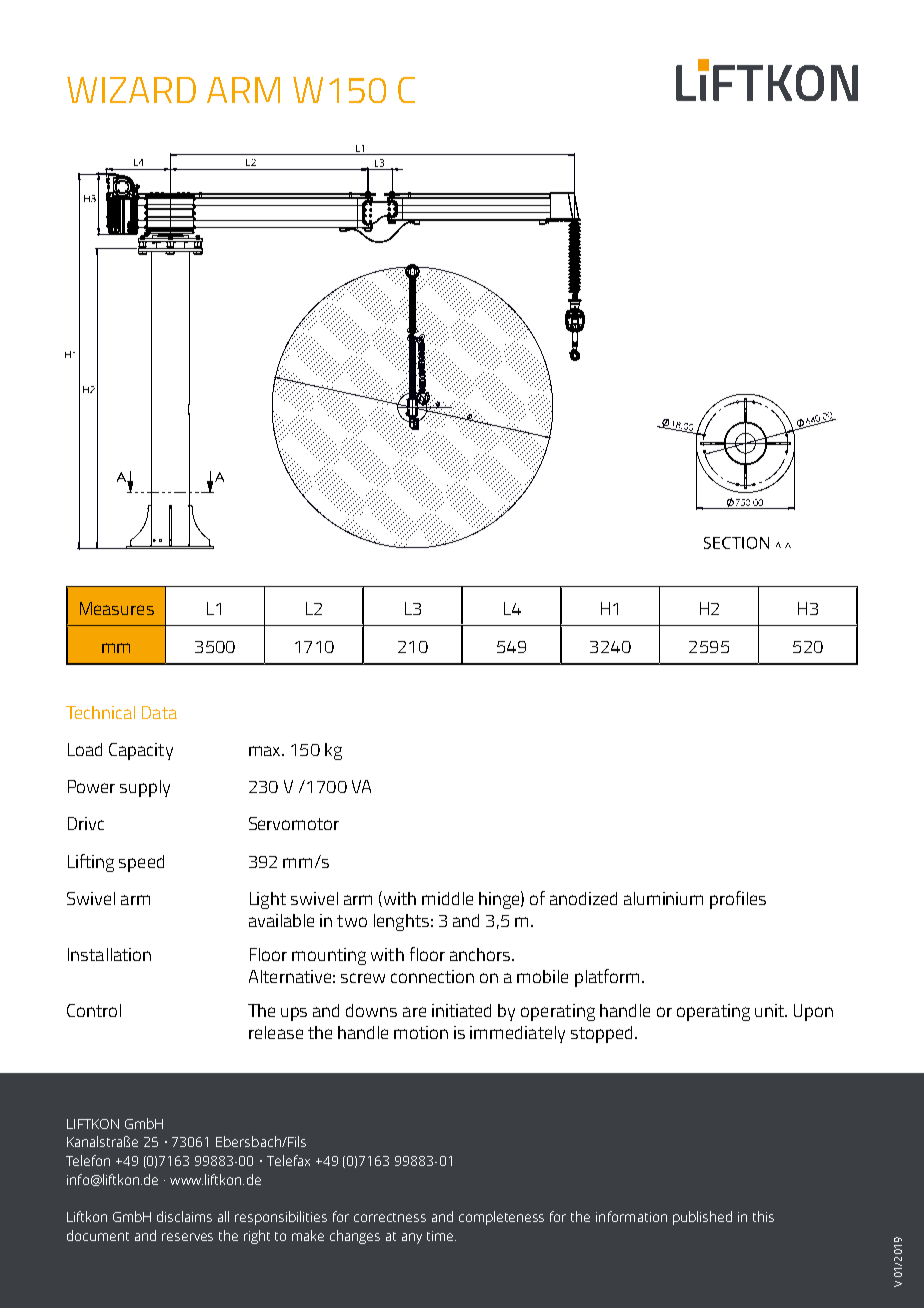 The image size is (924, 1308). What do you see at coordinates (131, 90) in the screenshot?
I see `WIZARD` at bounding box center [131, 90].
